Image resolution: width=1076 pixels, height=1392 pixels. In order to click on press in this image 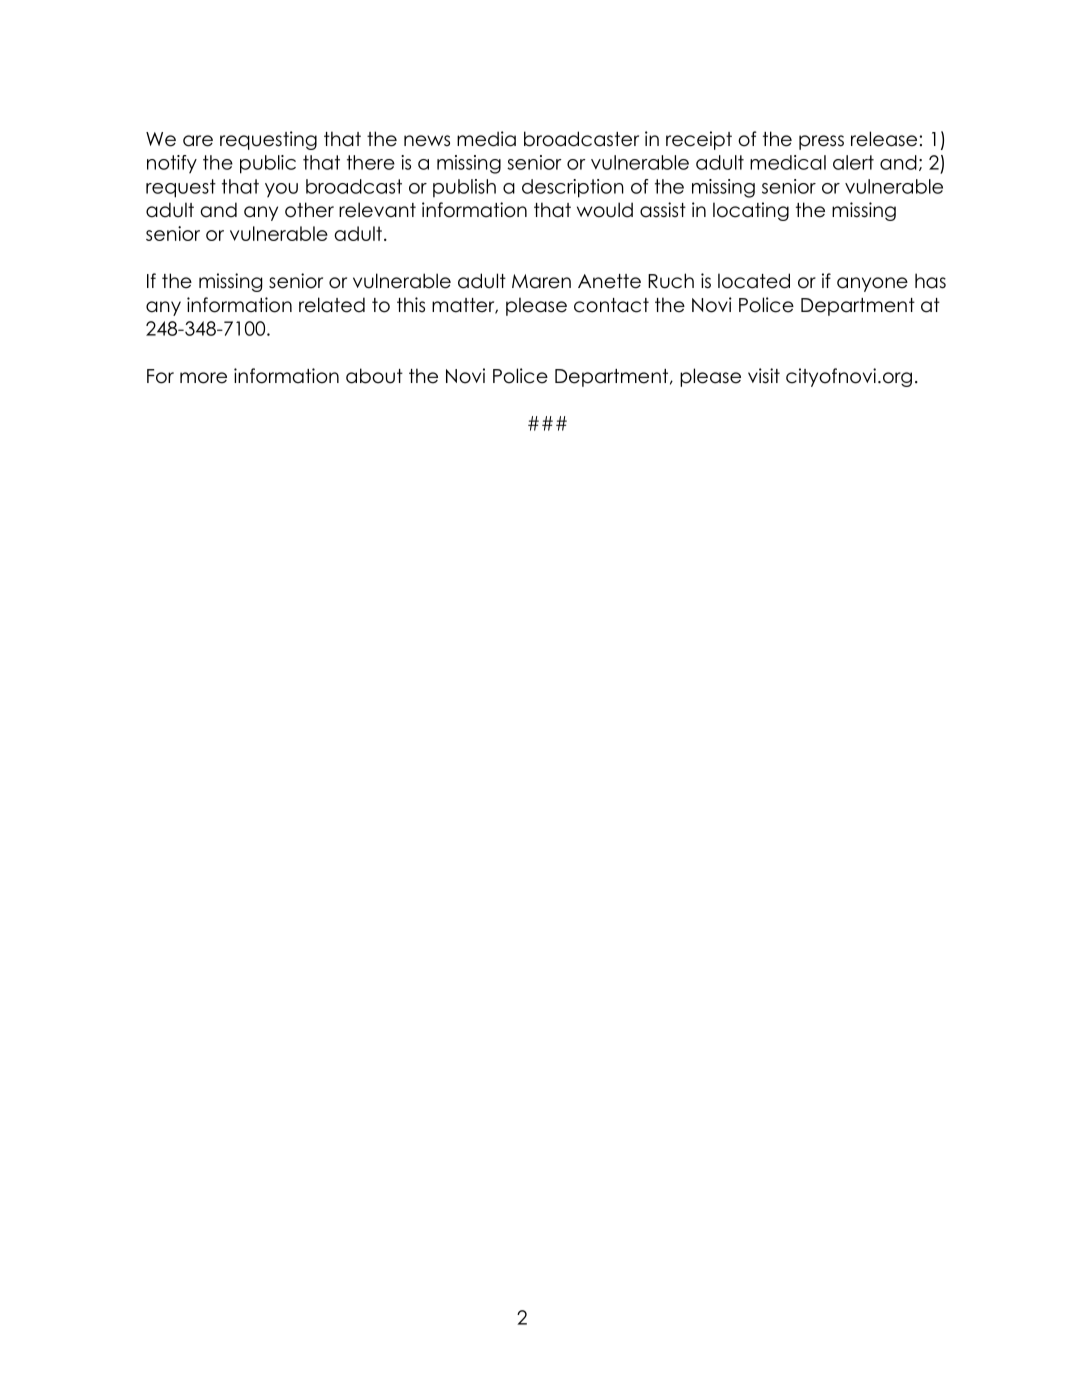, I will do `click(821, 142)`.
